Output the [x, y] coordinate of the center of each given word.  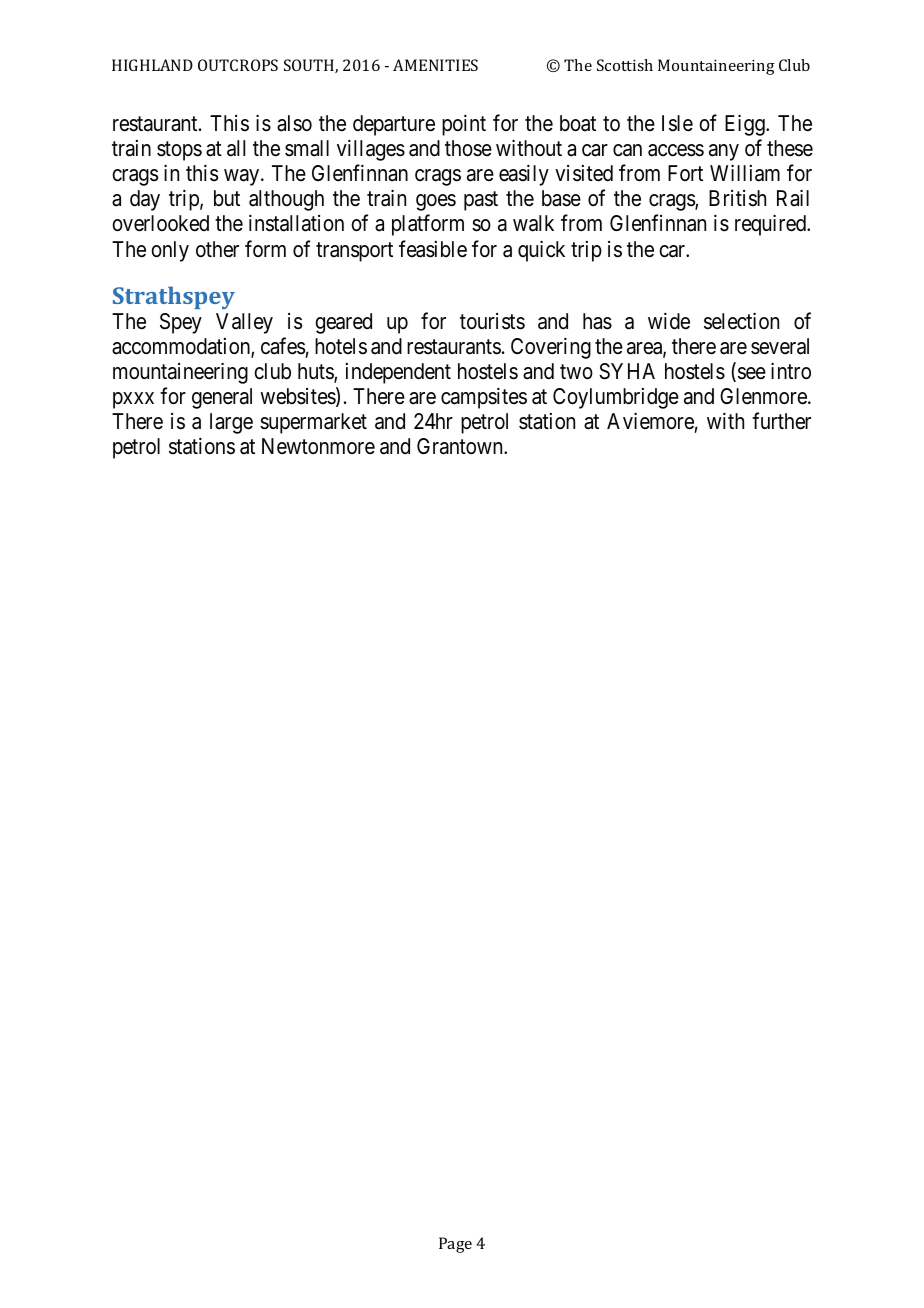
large [231, 423]
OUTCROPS [238, 65]
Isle [677, 123]
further [781, 421]
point [464, 125]
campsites [484, 398]
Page [455, 1245]
